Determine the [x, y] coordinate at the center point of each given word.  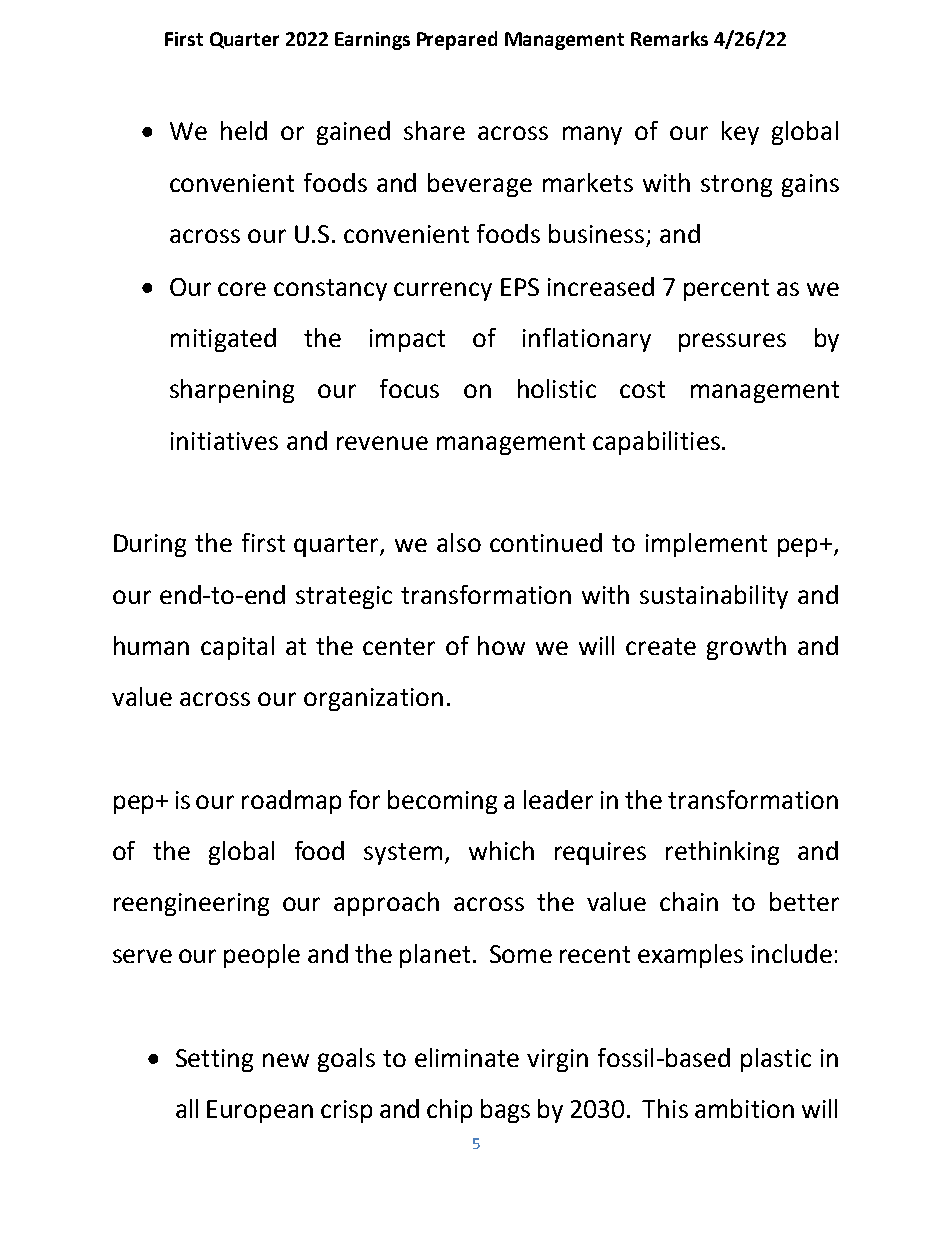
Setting [214, 1060]
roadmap [291, 802]
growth [746, 648]
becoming [442, 802]
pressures [732, 342]
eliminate [467, 1057]
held [244, 130]
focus [409, 388]
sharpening [232, 391]
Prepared [457, 40]
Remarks [669, 38]
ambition [744, 1108]
